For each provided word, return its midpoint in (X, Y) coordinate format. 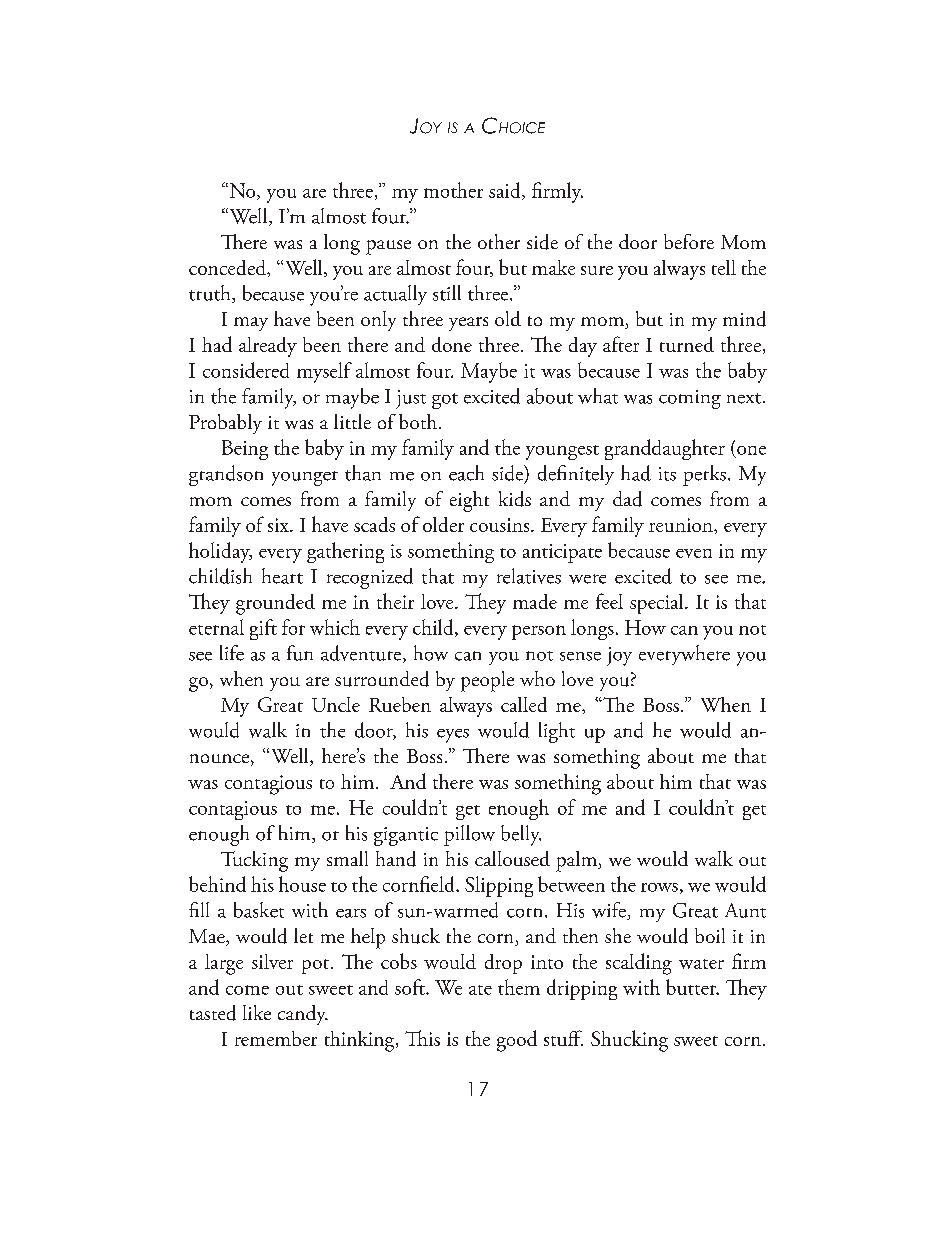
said (506, 191)
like (257, 1012)
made (535, 601)
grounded (275, 604)
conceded (228, 267)
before (689, 241)
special (658, 604)
